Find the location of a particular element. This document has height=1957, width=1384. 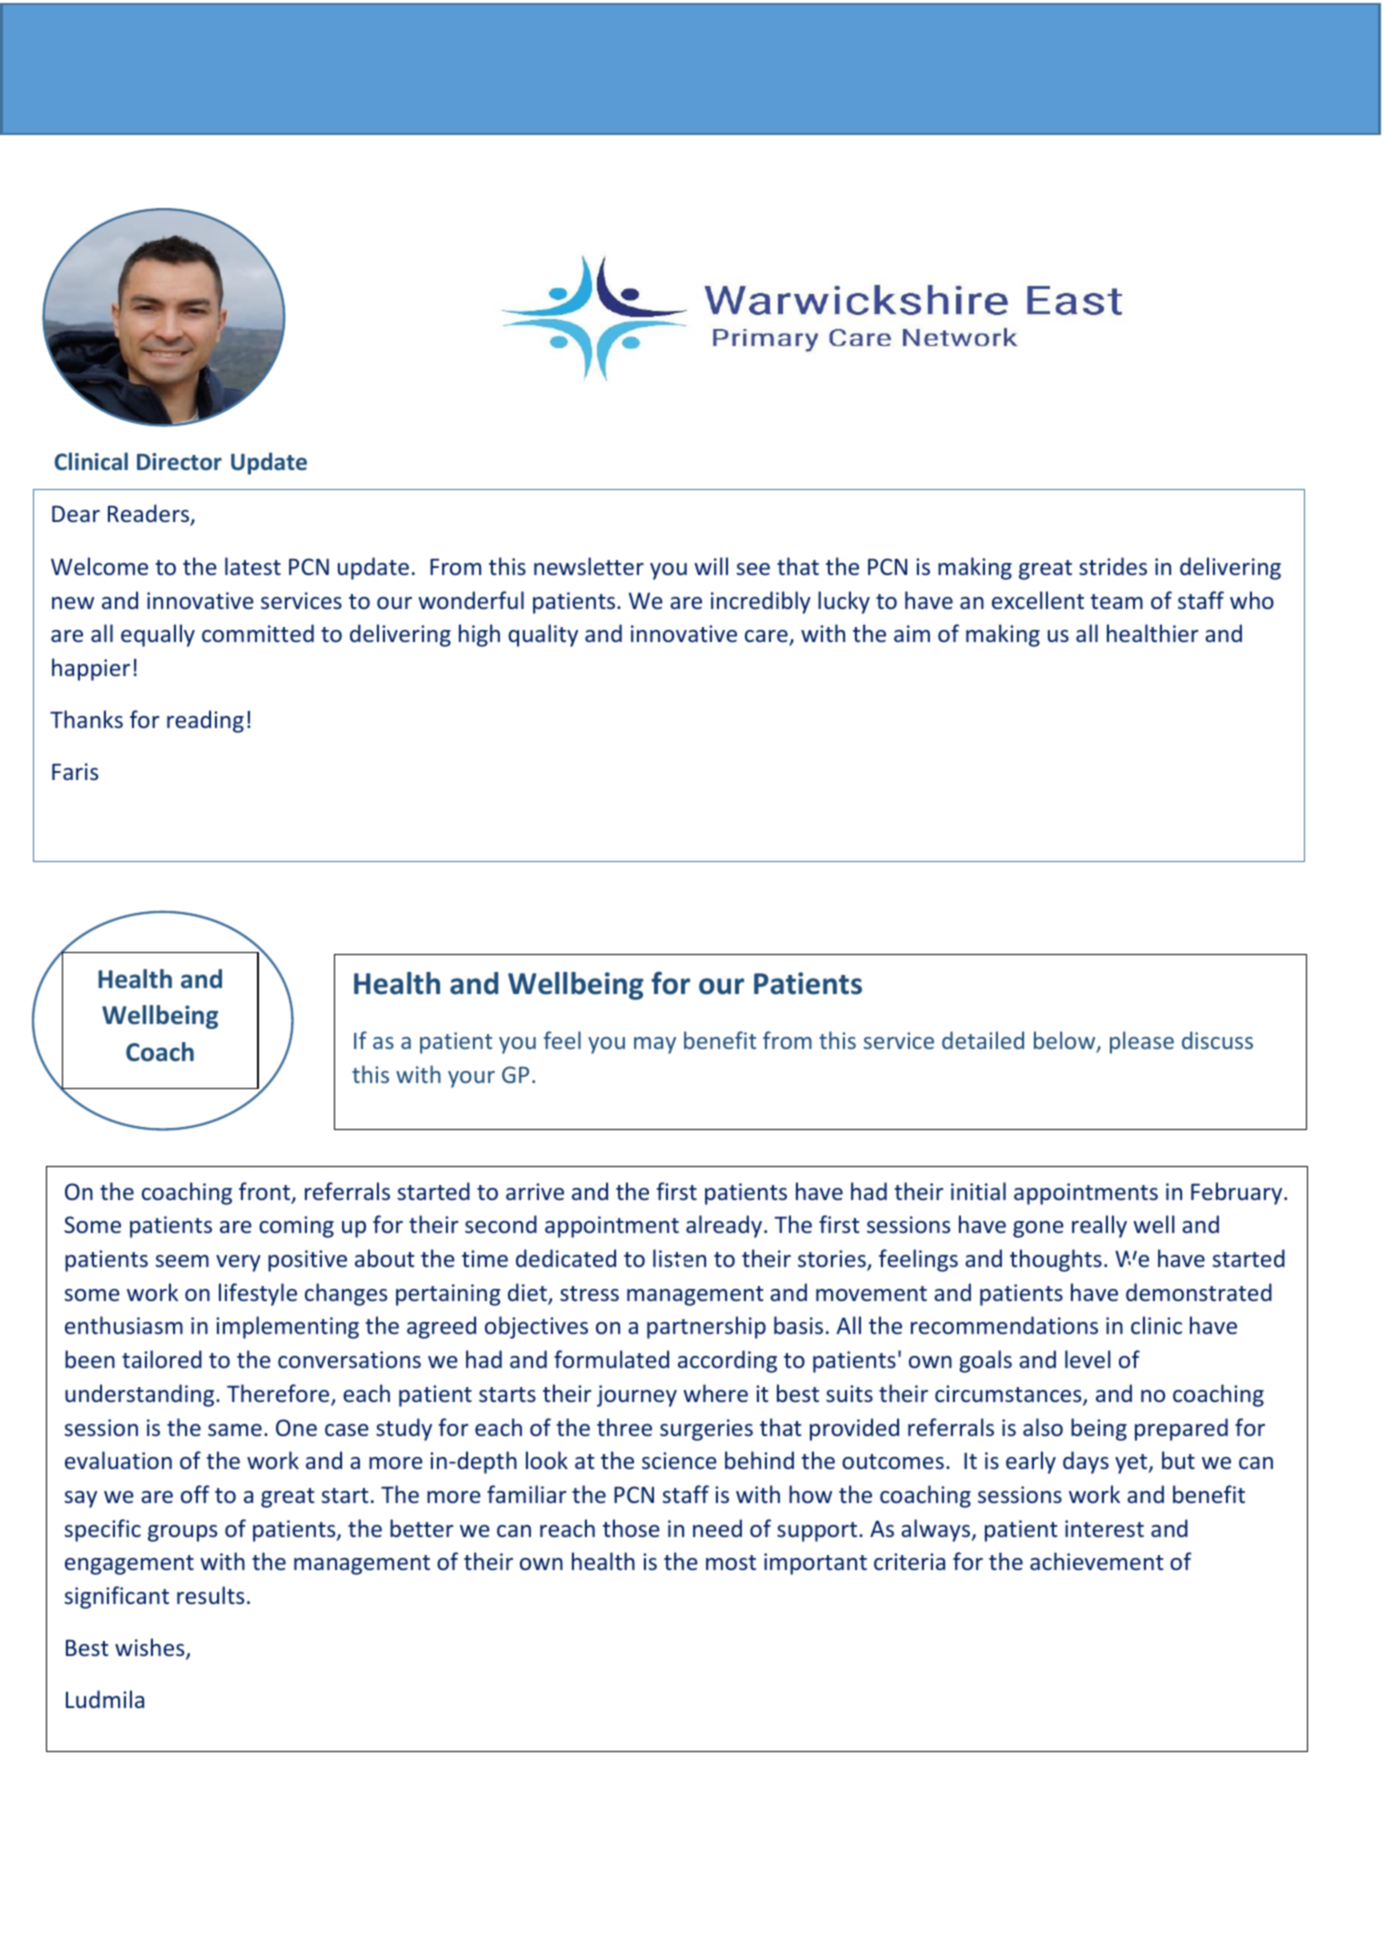

may is located at coordinates (655, 1045).
